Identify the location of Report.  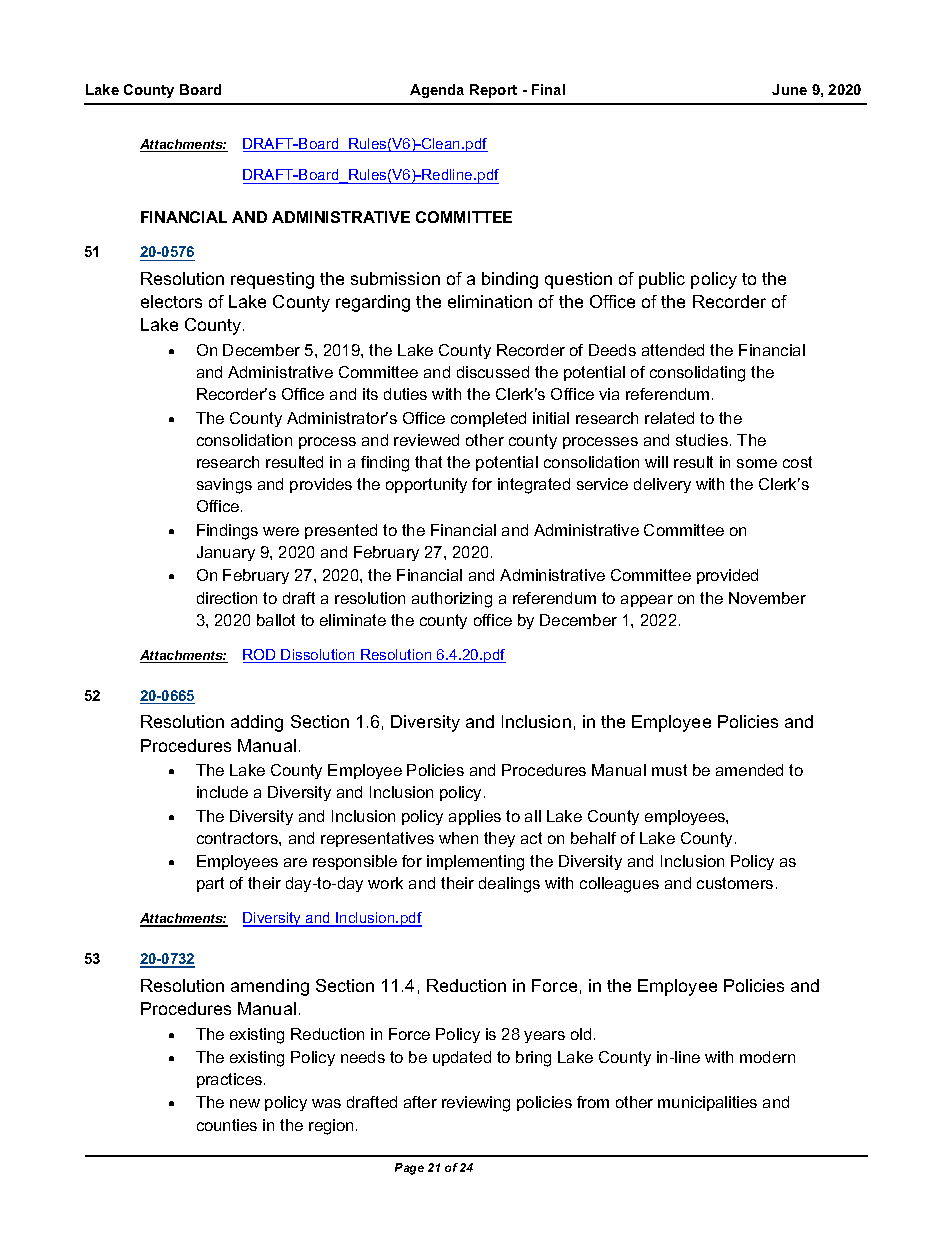
(493, 91).
